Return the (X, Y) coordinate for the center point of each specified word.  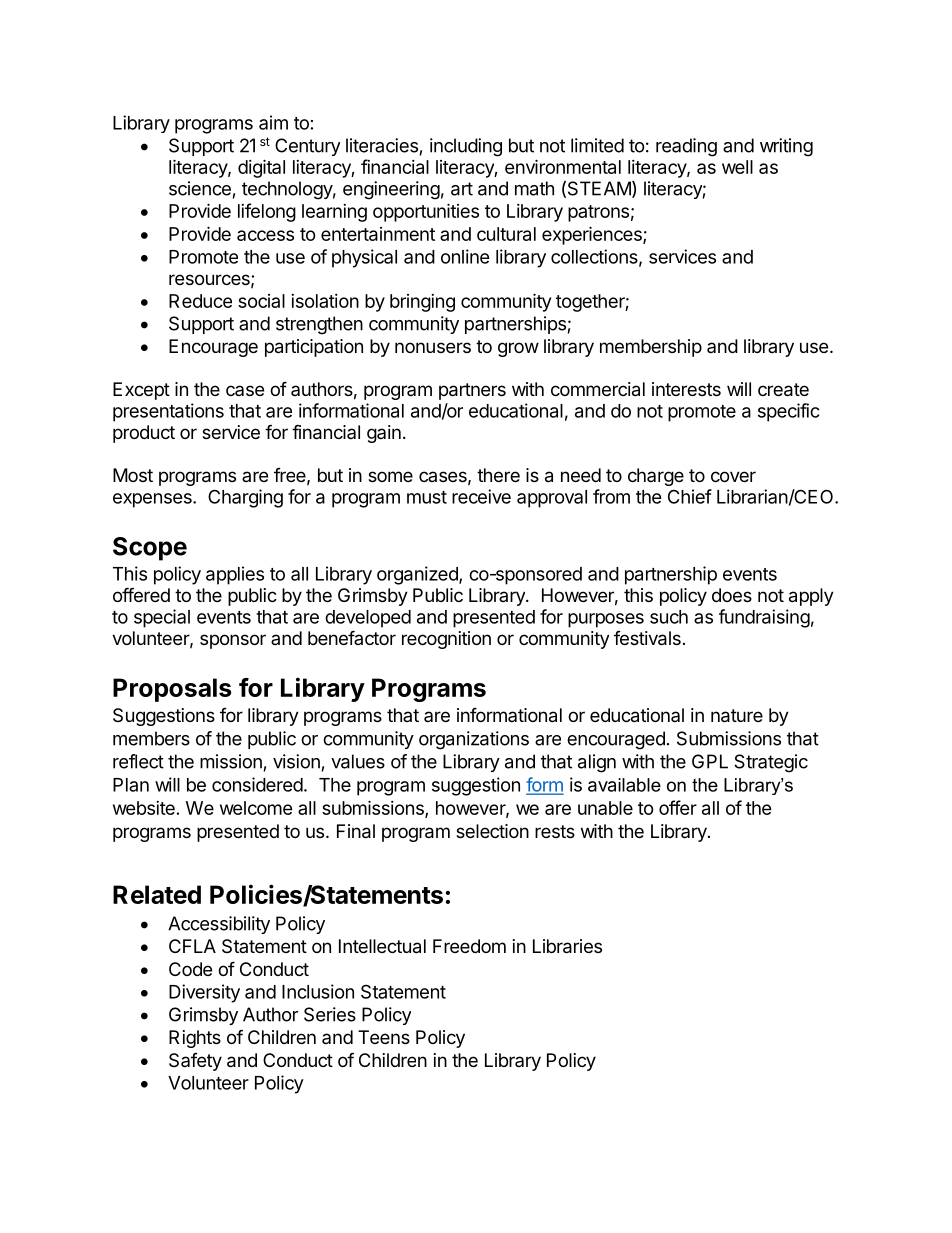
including (466, 147)
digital (261, 168)
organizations (474, 740)
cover (733, 476)
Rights (195, 1039)
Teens (384, 1037)
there (498, 475)
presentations (168, 412)
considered (257, 784)
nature (737, 716)
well (737, 167)
